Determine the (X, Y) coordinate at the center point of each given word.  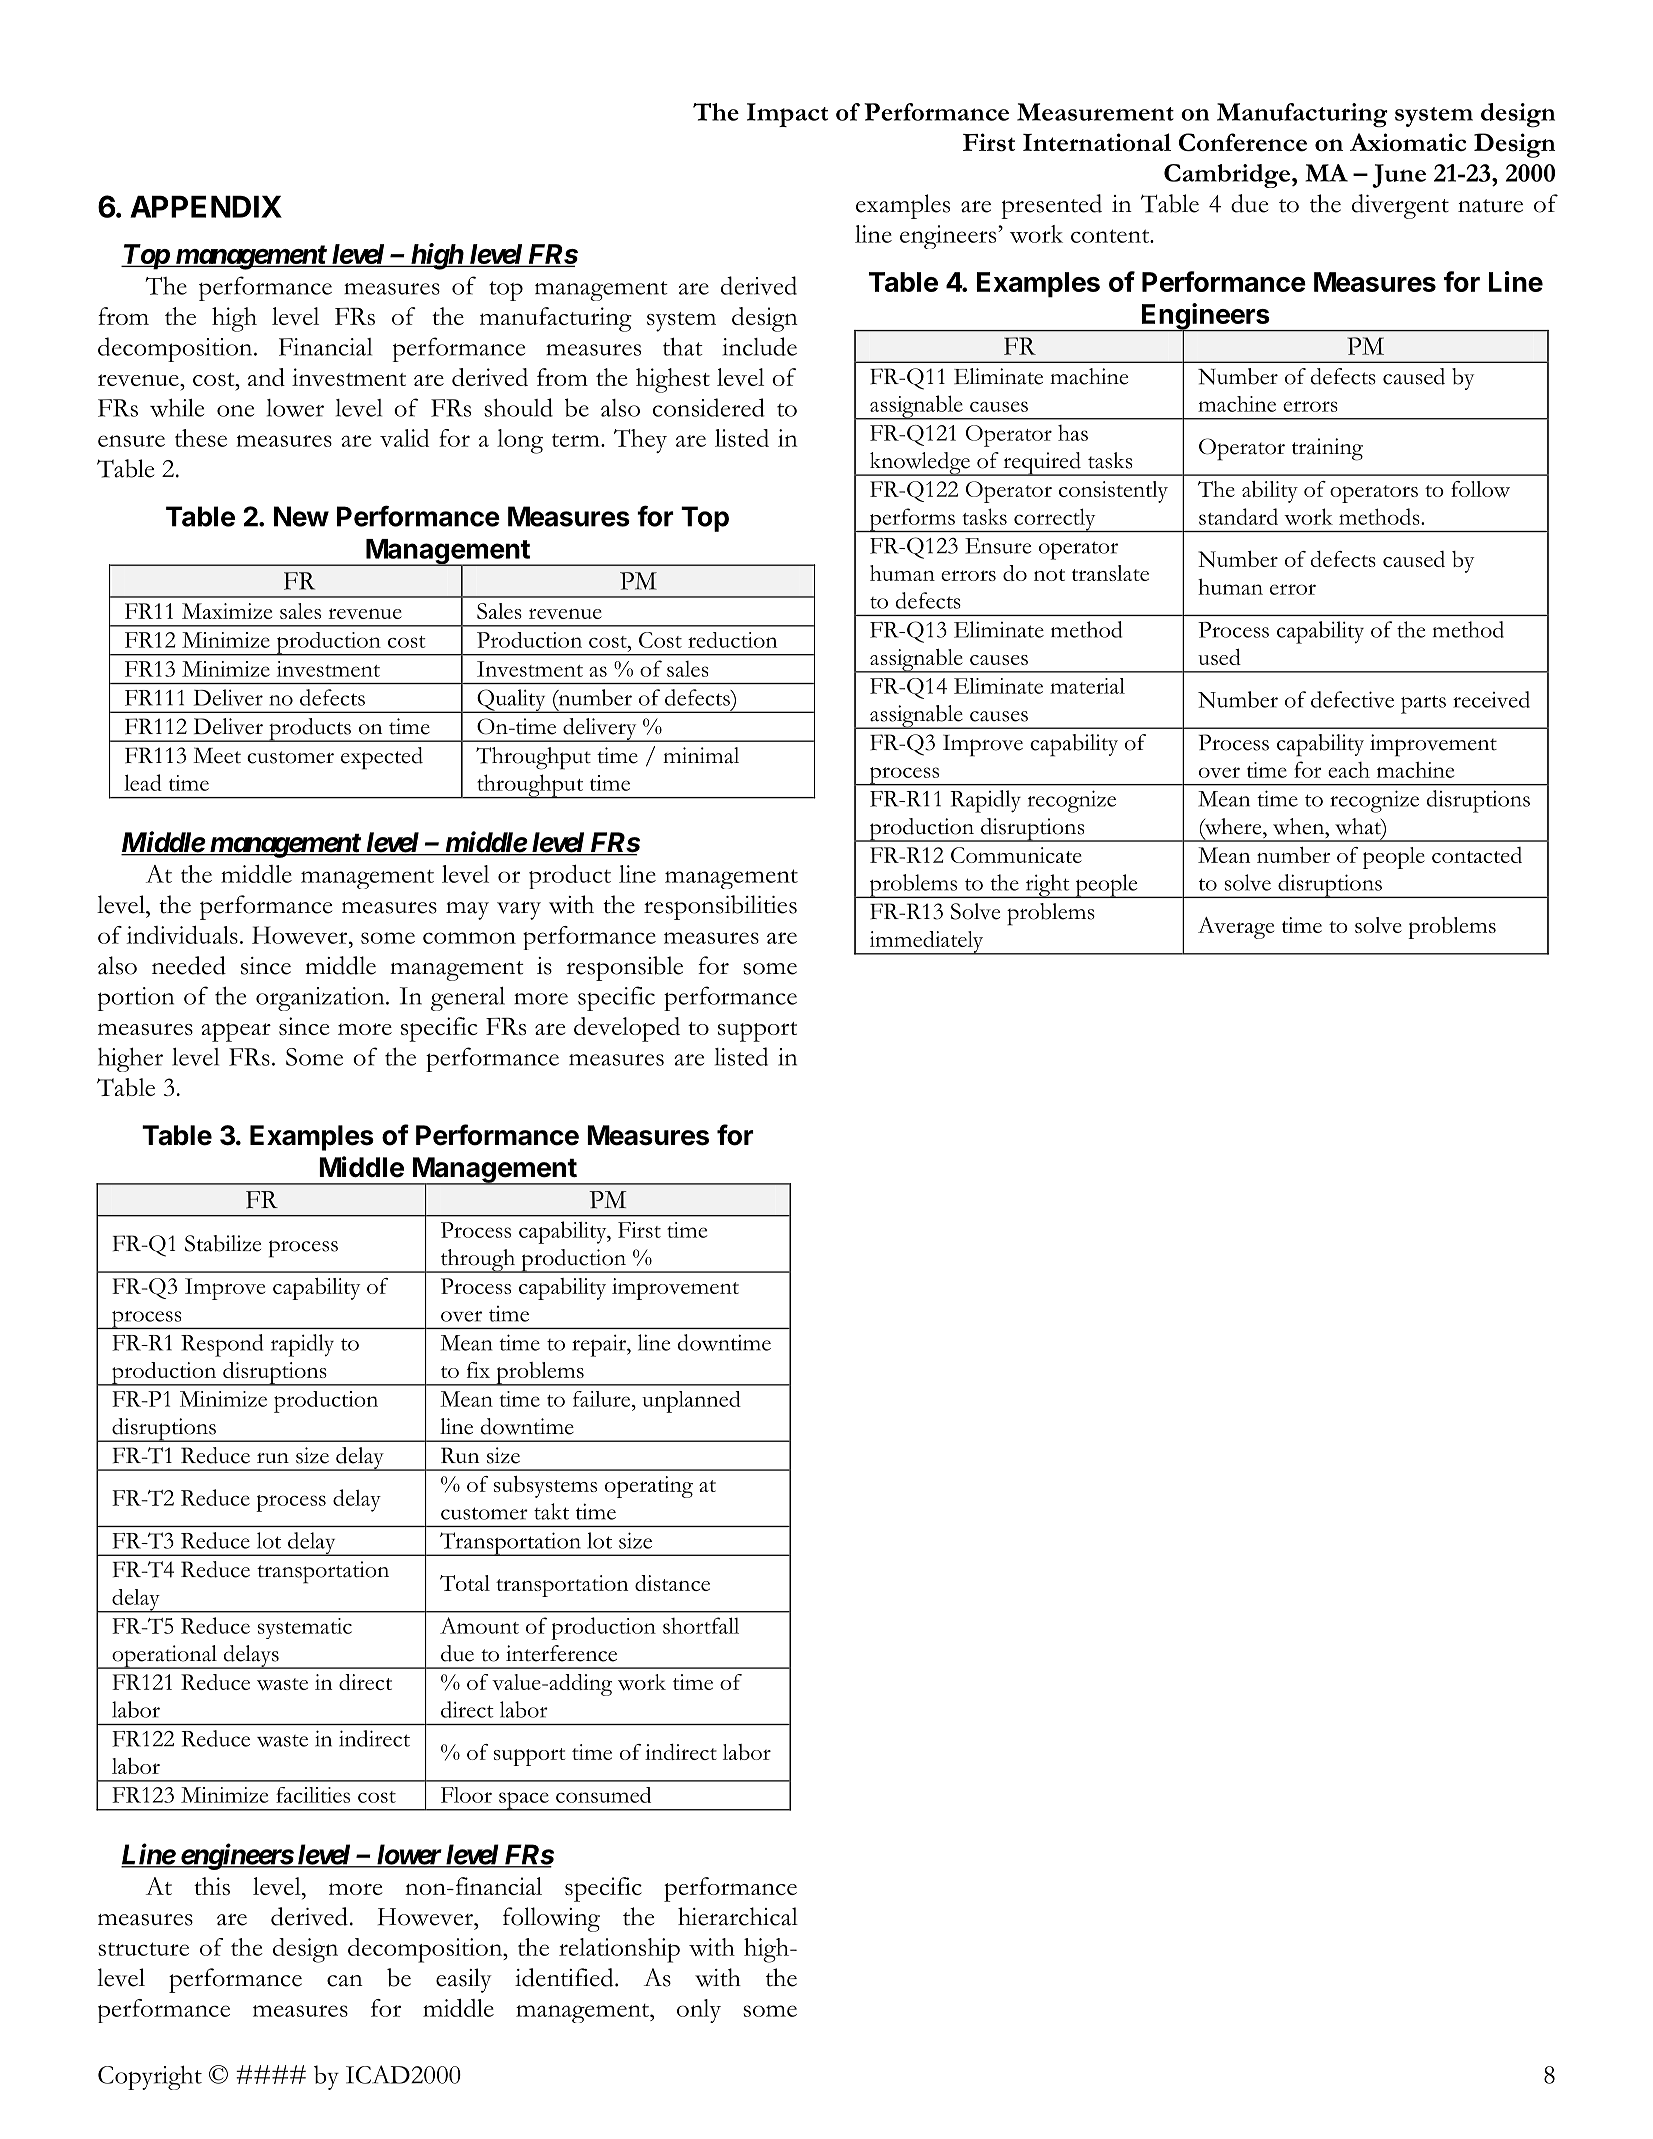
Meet (217, 755)
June (1399, 176)
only (699, 2011)
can (345, 1981)
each (1349, 770)
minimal (701, 755)
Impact (787, 115)
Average (1236, 928)
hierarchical (738, 1916)
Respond (222, 1345)
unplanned (691, 1402)
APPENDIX (206, 207)
